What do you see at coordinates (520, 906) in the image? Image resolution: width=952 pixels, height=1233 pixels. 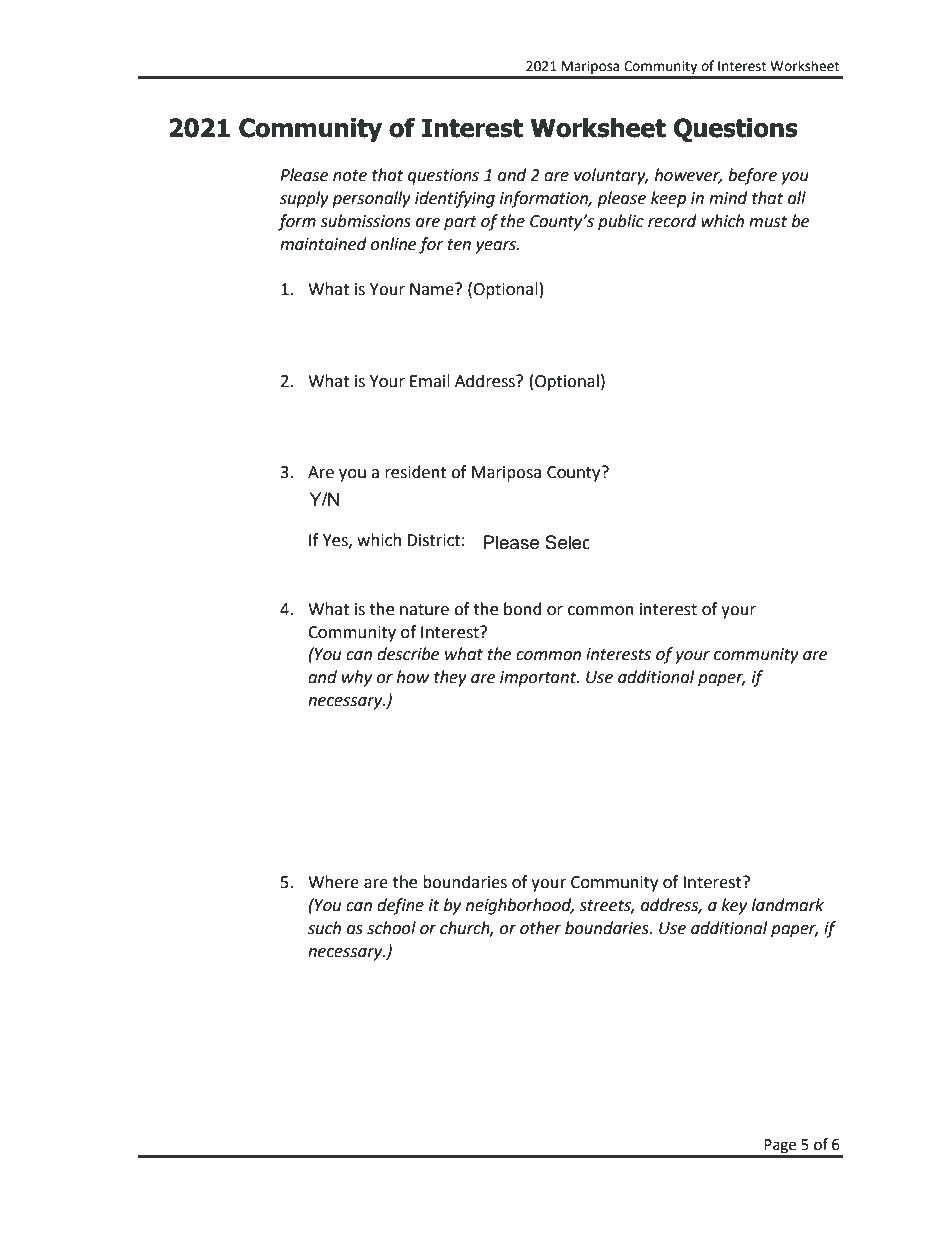 I see `neighborhood` at bounding box center [520, 906].
